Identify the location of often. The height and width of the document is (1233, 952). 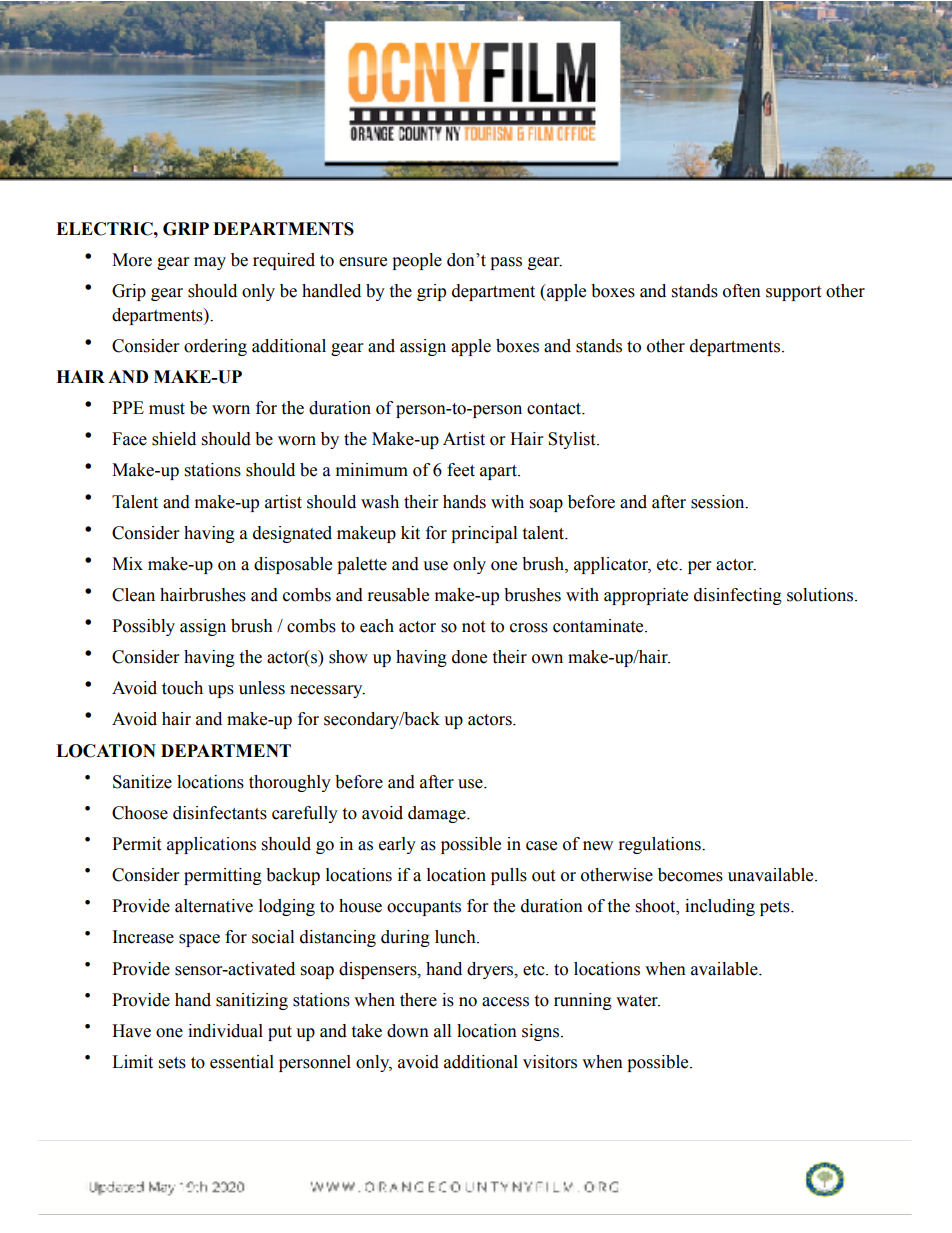
(742, 291).
